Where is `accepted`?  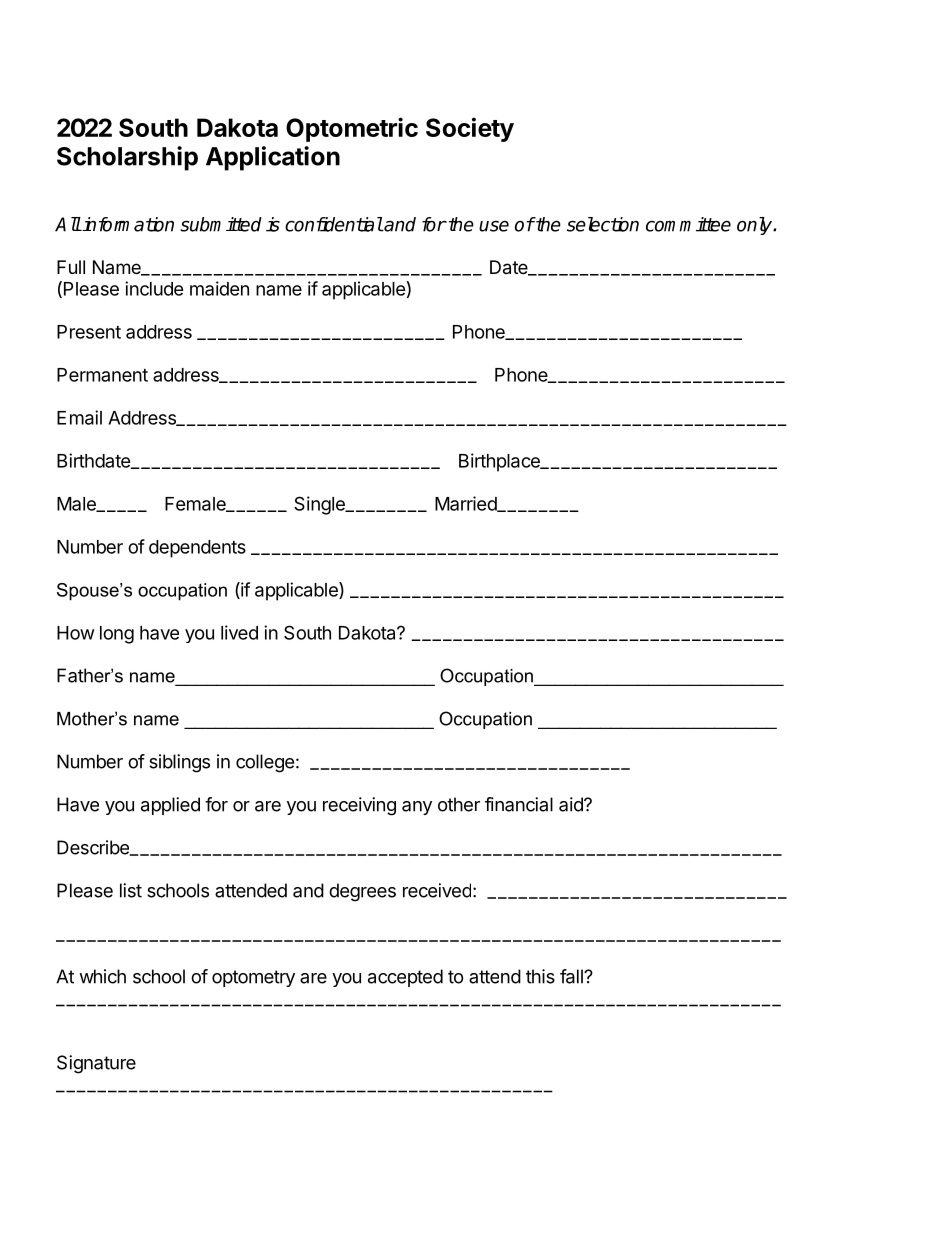 accepted is located at coordinates (405, 978).
